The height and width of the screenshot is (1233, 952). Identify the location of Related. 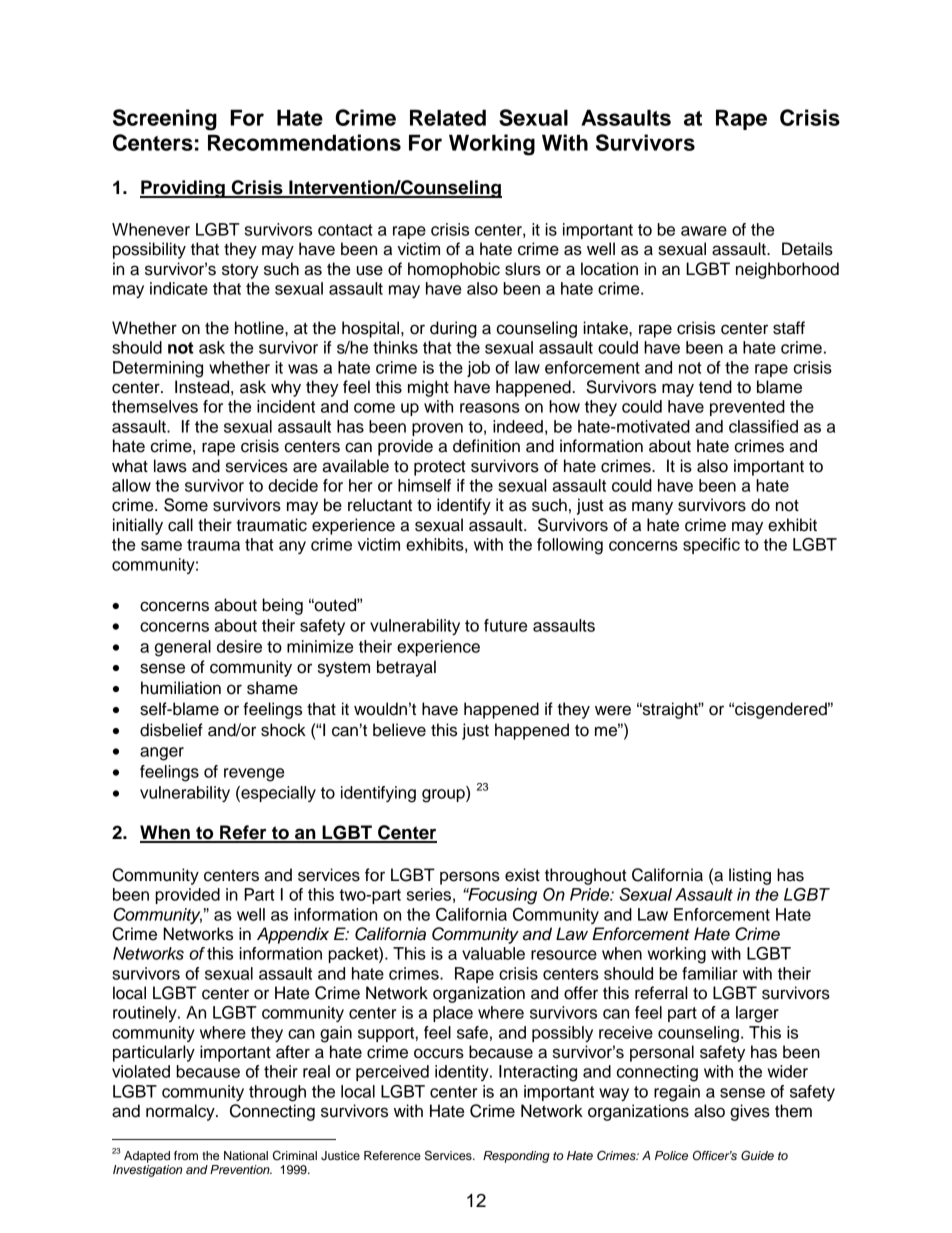
(448, 117).
